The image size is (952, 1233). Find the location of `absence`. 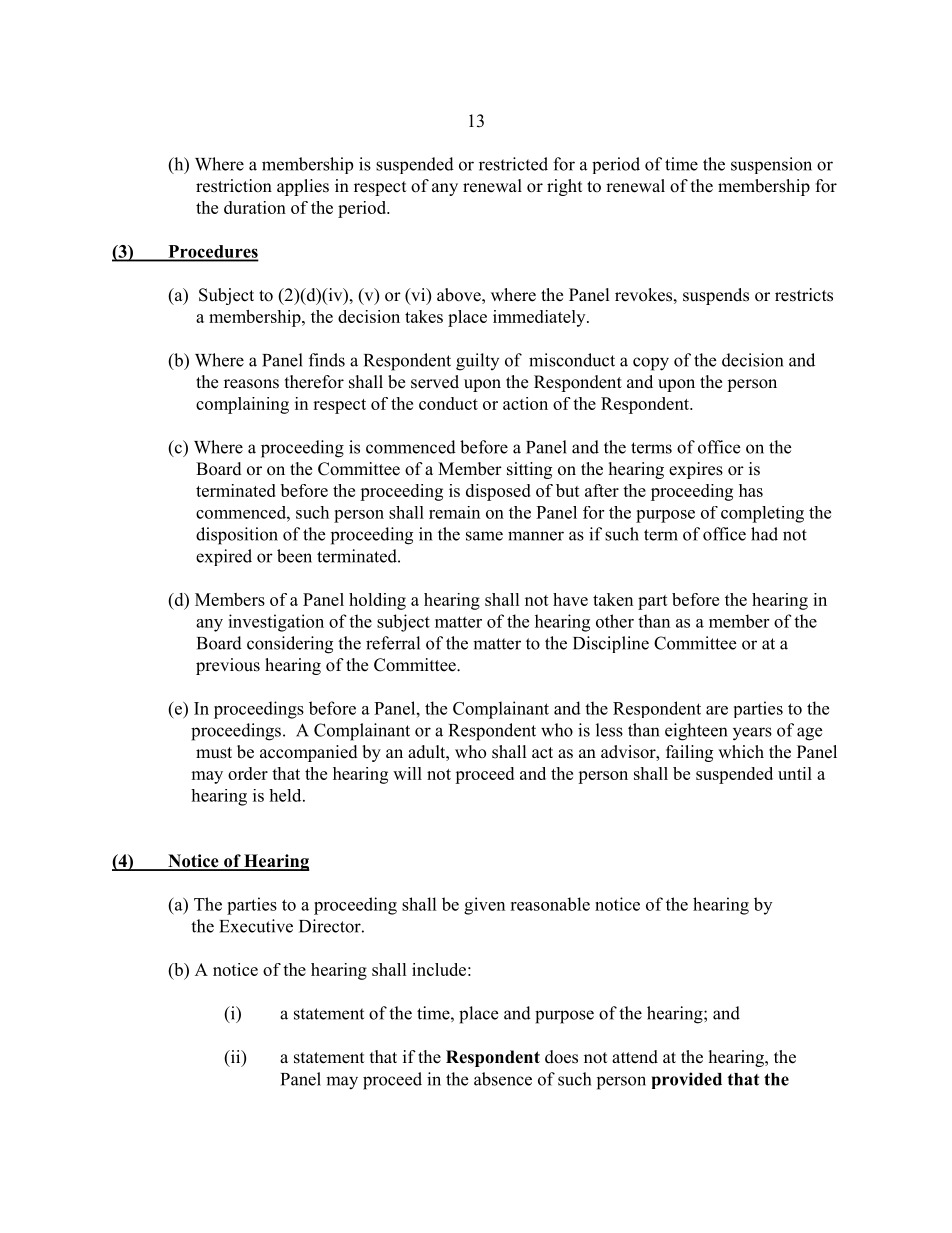

absence is located at coordinates (503, 1079).
